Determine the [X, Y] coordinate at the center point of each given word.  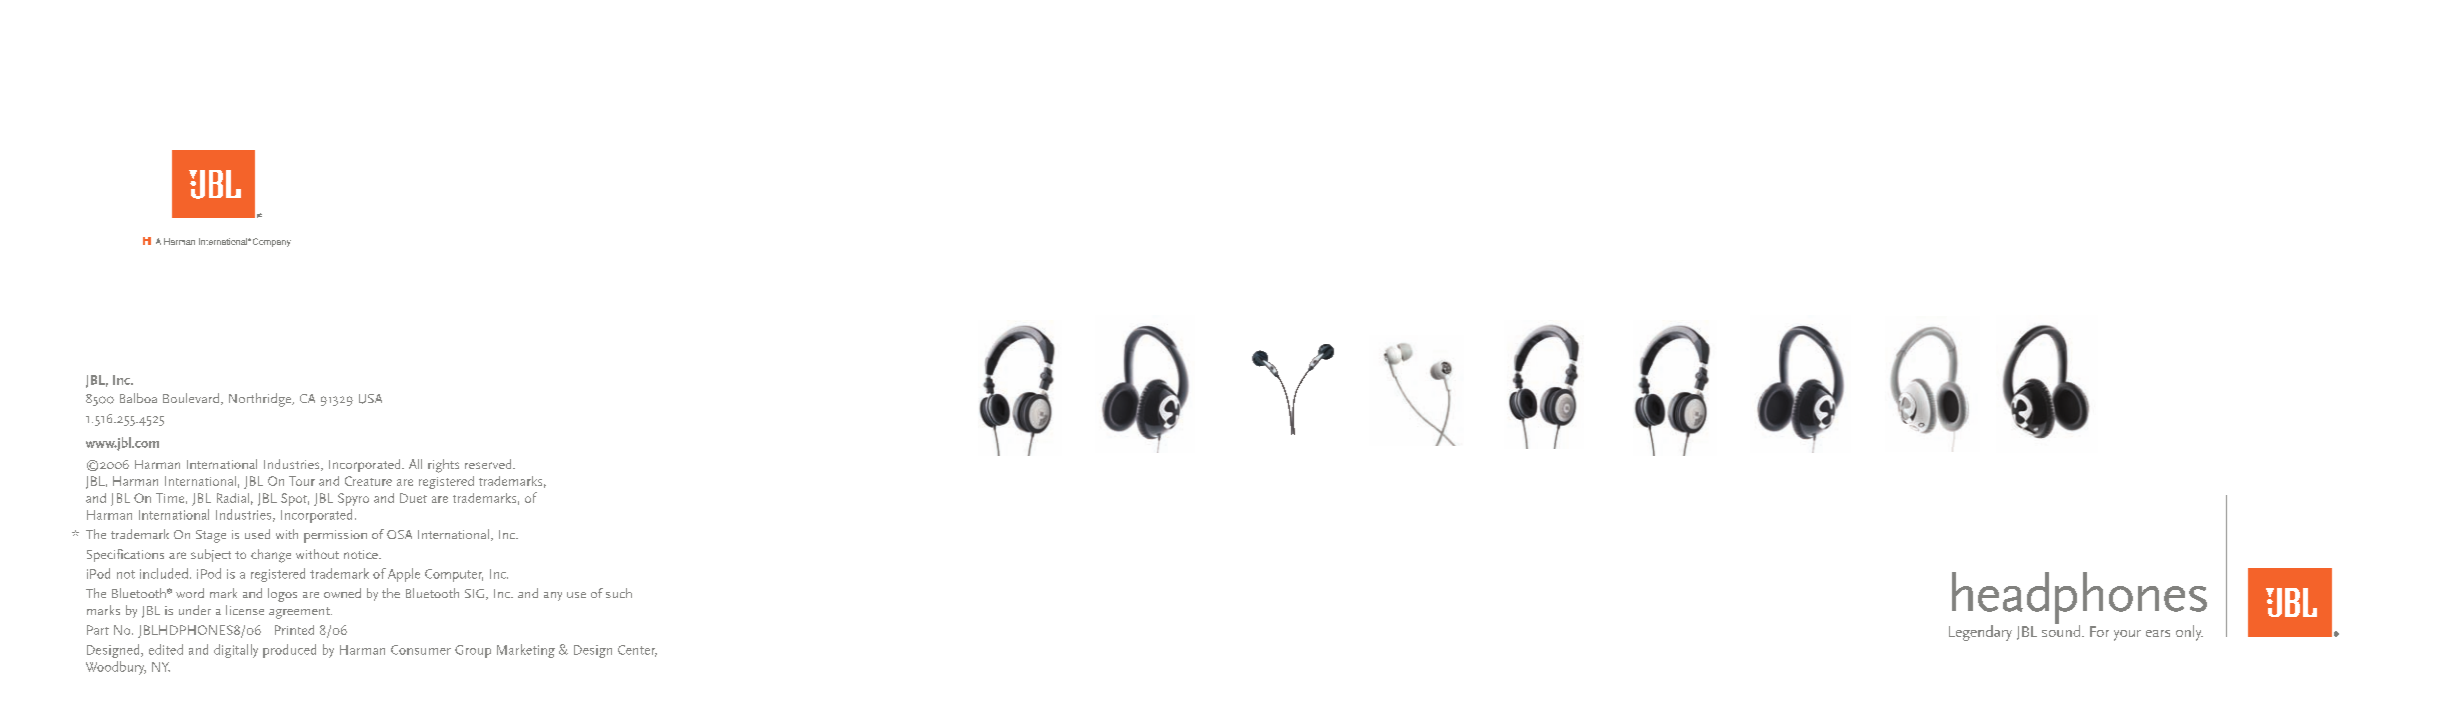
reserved [489, 464]
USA [370, 399]
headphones [2079, 599]
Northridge [261, 400]
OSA [399, 534]
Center [637, 651]
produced [289, 651]
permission [335, 536]
